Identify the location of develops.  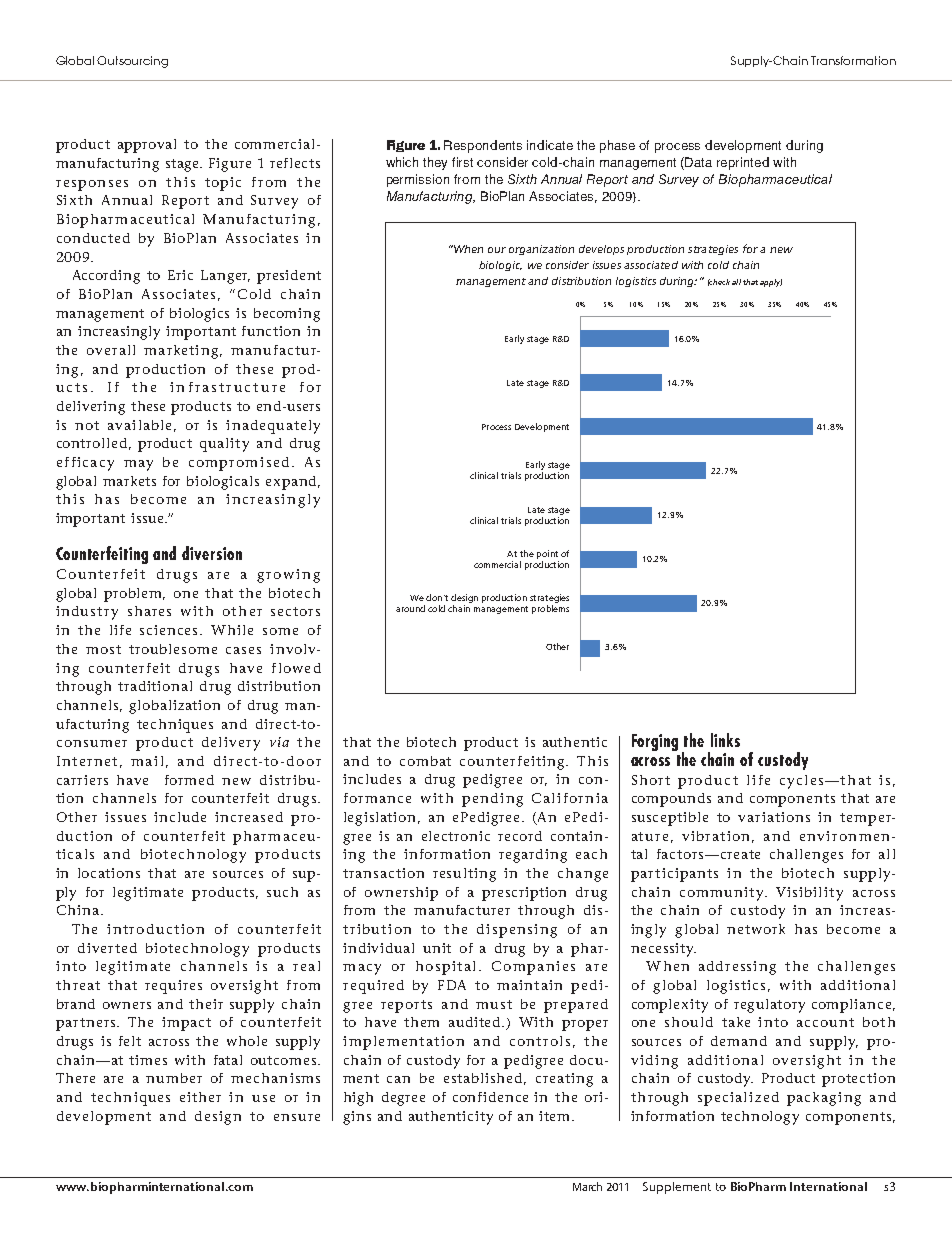
(601, 250).
